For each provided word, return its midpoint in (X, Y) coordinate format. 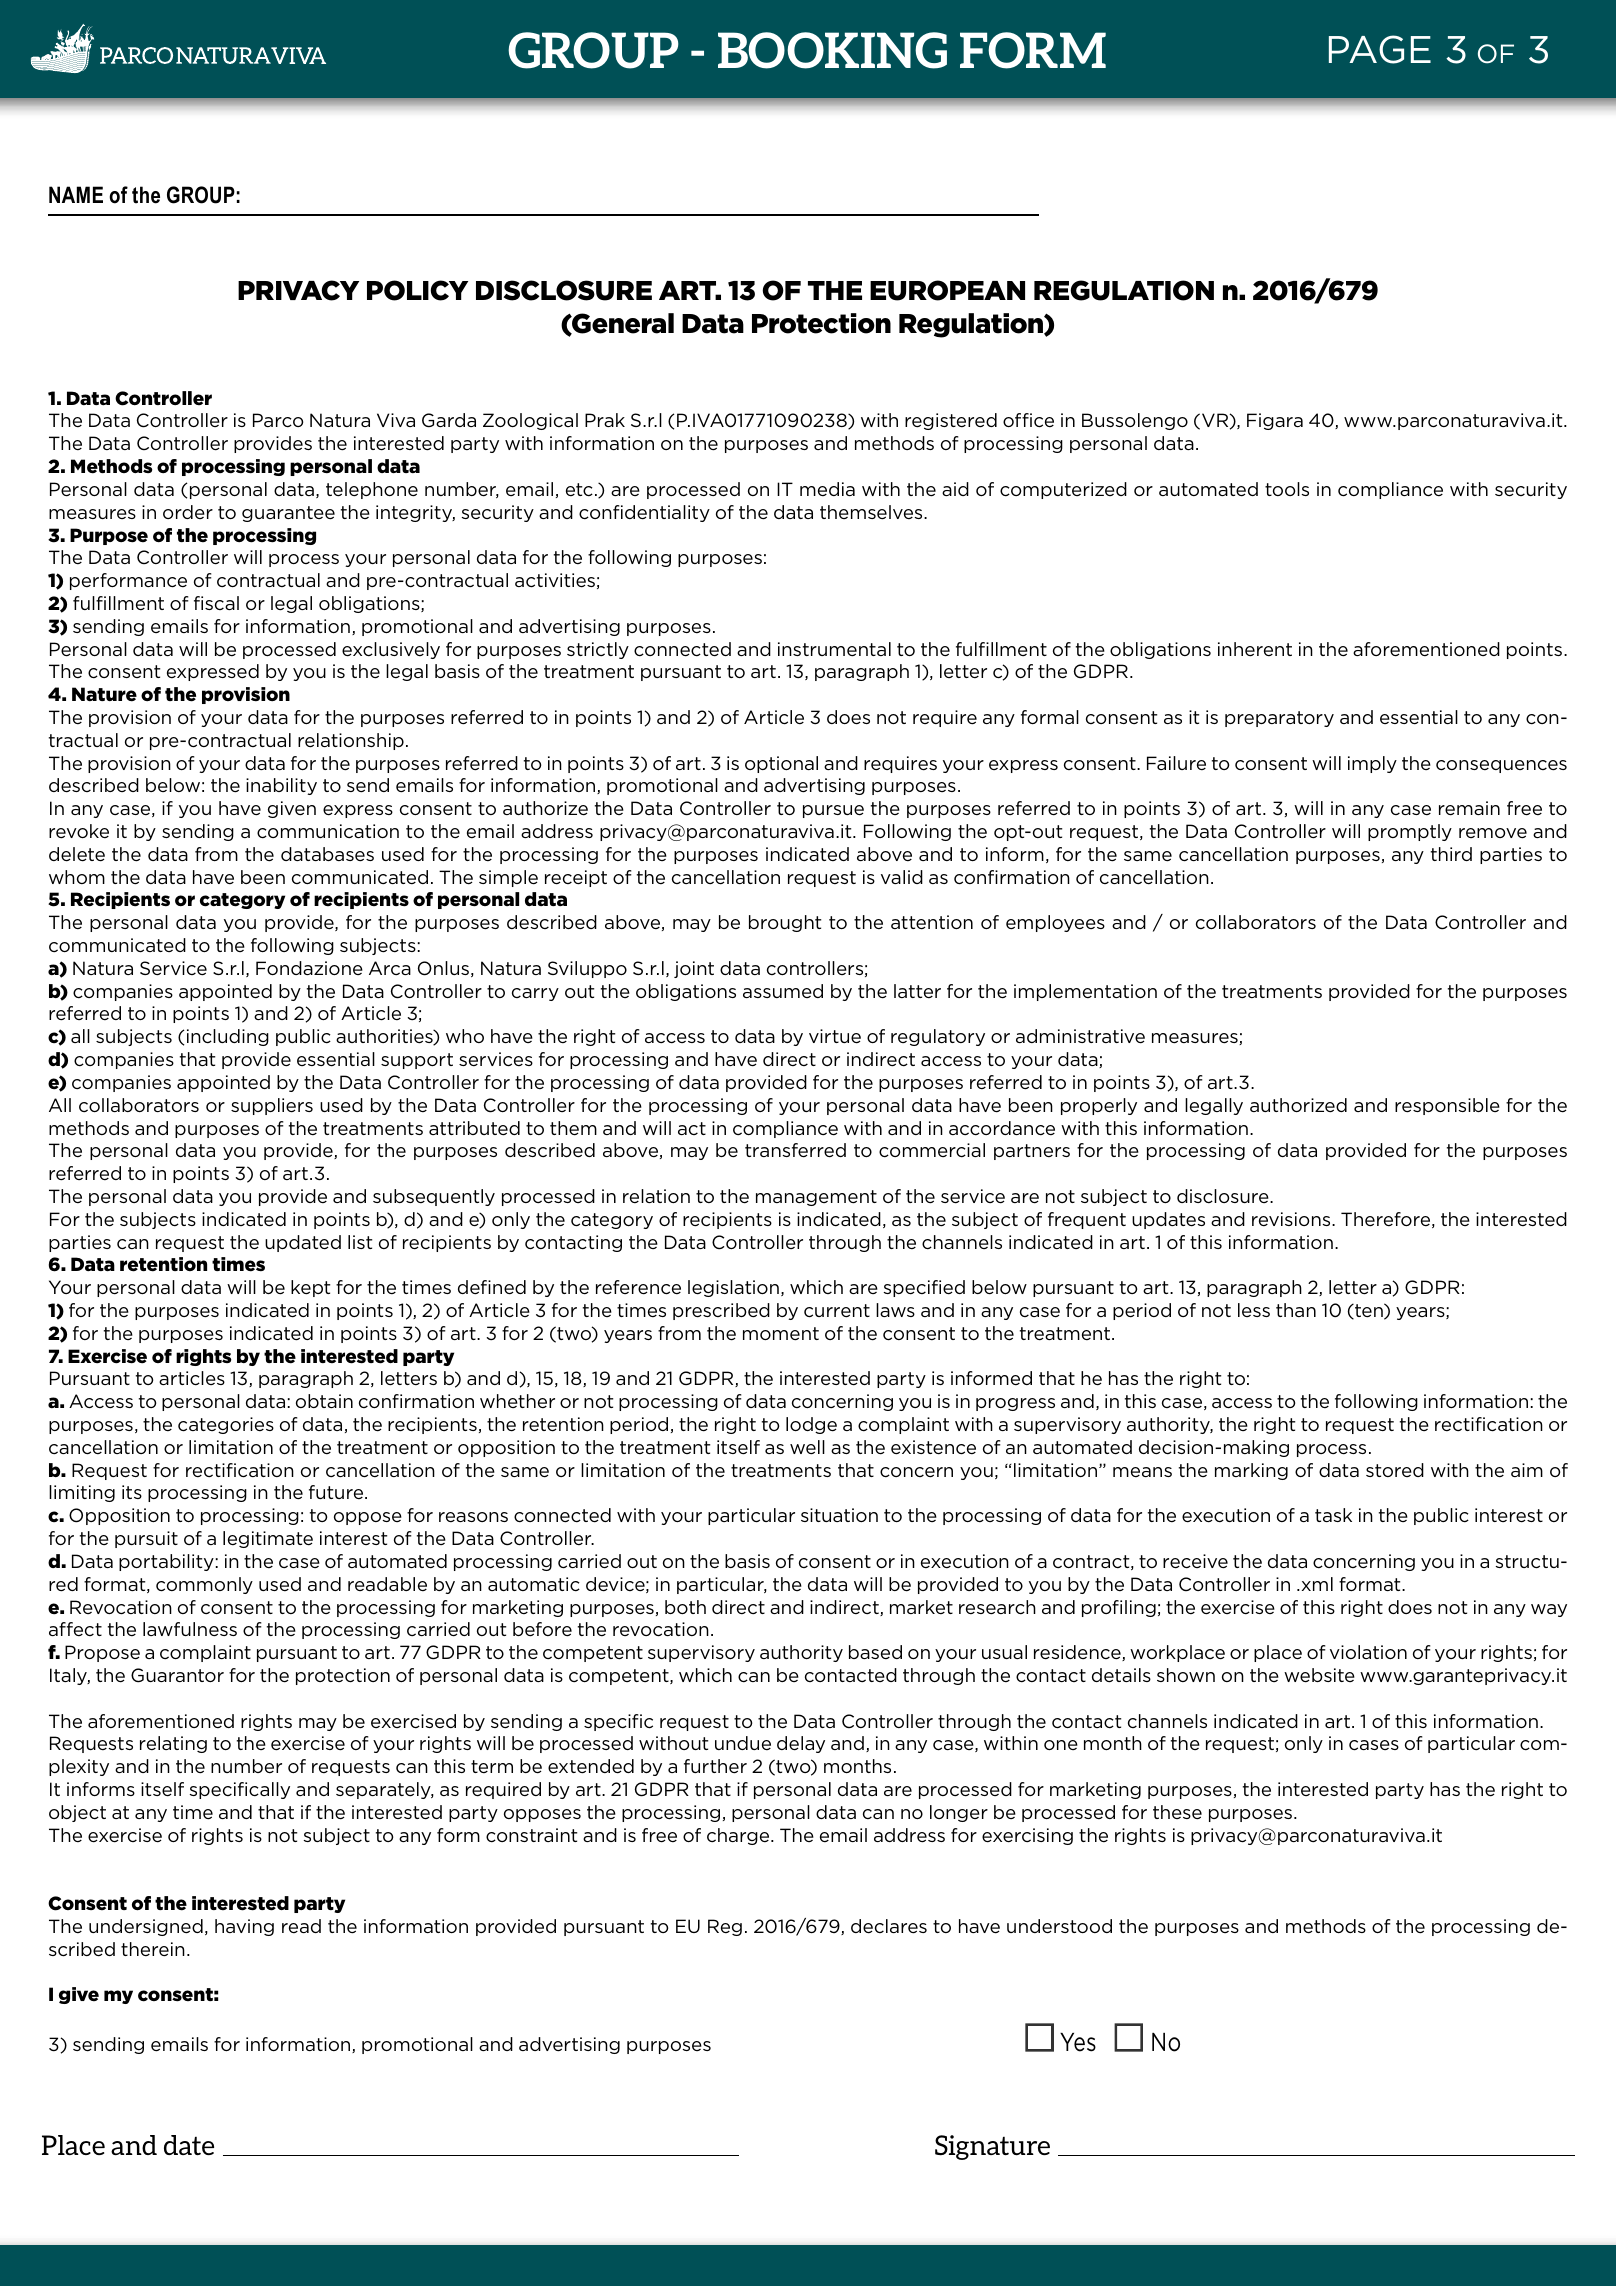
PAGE (1380, 49)
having (244, 1927)
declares (889, 1926)
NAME (76, 194)
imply (1372, 764)
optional (781, 764)
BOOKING (832, 50)
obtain (324, 1401)
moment (781, 1334)
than (1296, 1310)
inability (281, 786)
